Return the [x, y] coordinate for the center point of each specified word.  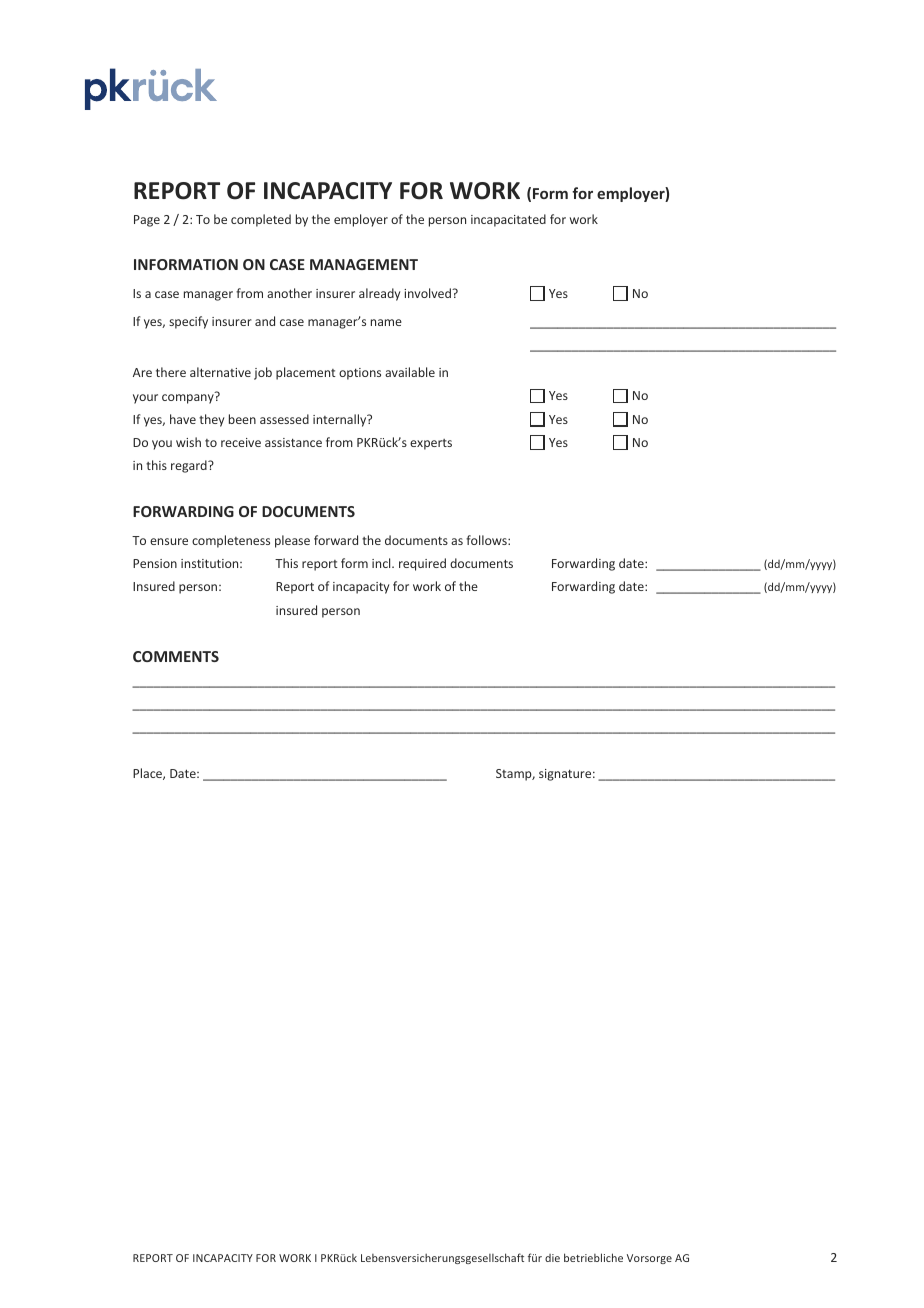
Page [147, 221]
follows [487, 540]
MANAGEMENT [364, 264]
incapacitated [508, 220]
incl [382, 563]
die [552, 1258]
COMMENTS [176, 656]
